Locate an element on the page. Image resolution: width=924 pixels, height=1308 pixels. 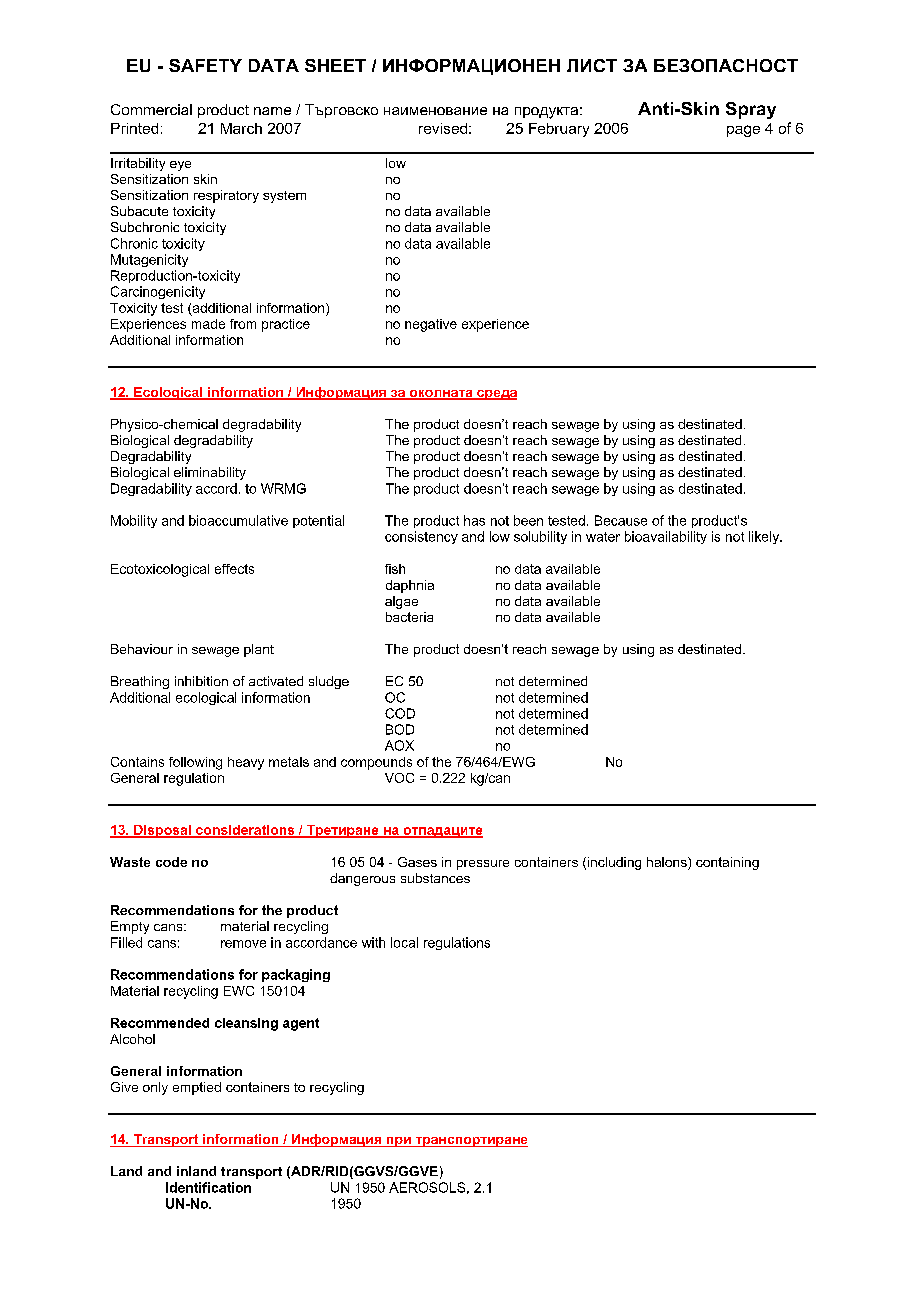
bioaccumulative is located at coordinates (238, 520).
